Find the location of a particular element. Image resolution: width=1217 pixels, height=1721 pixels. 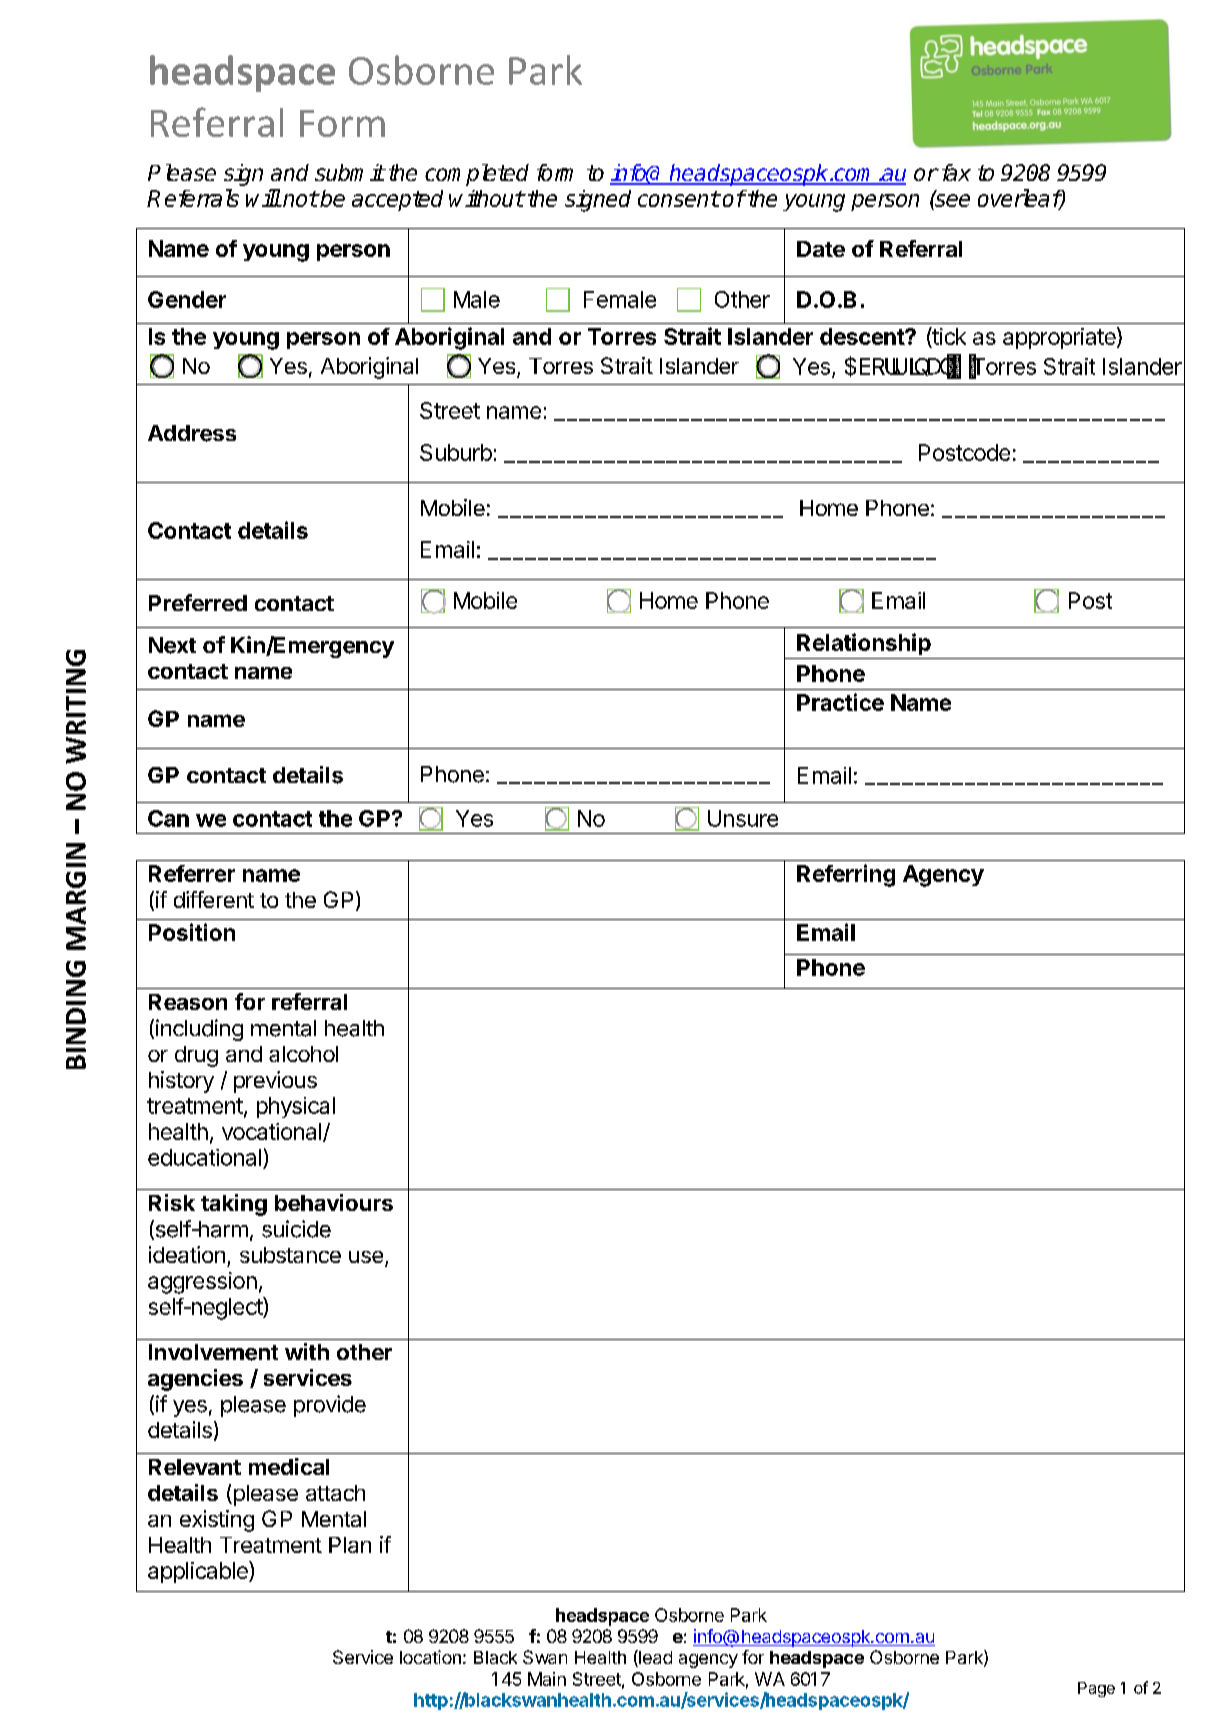

Referring is located at coordinates (846, 875).
